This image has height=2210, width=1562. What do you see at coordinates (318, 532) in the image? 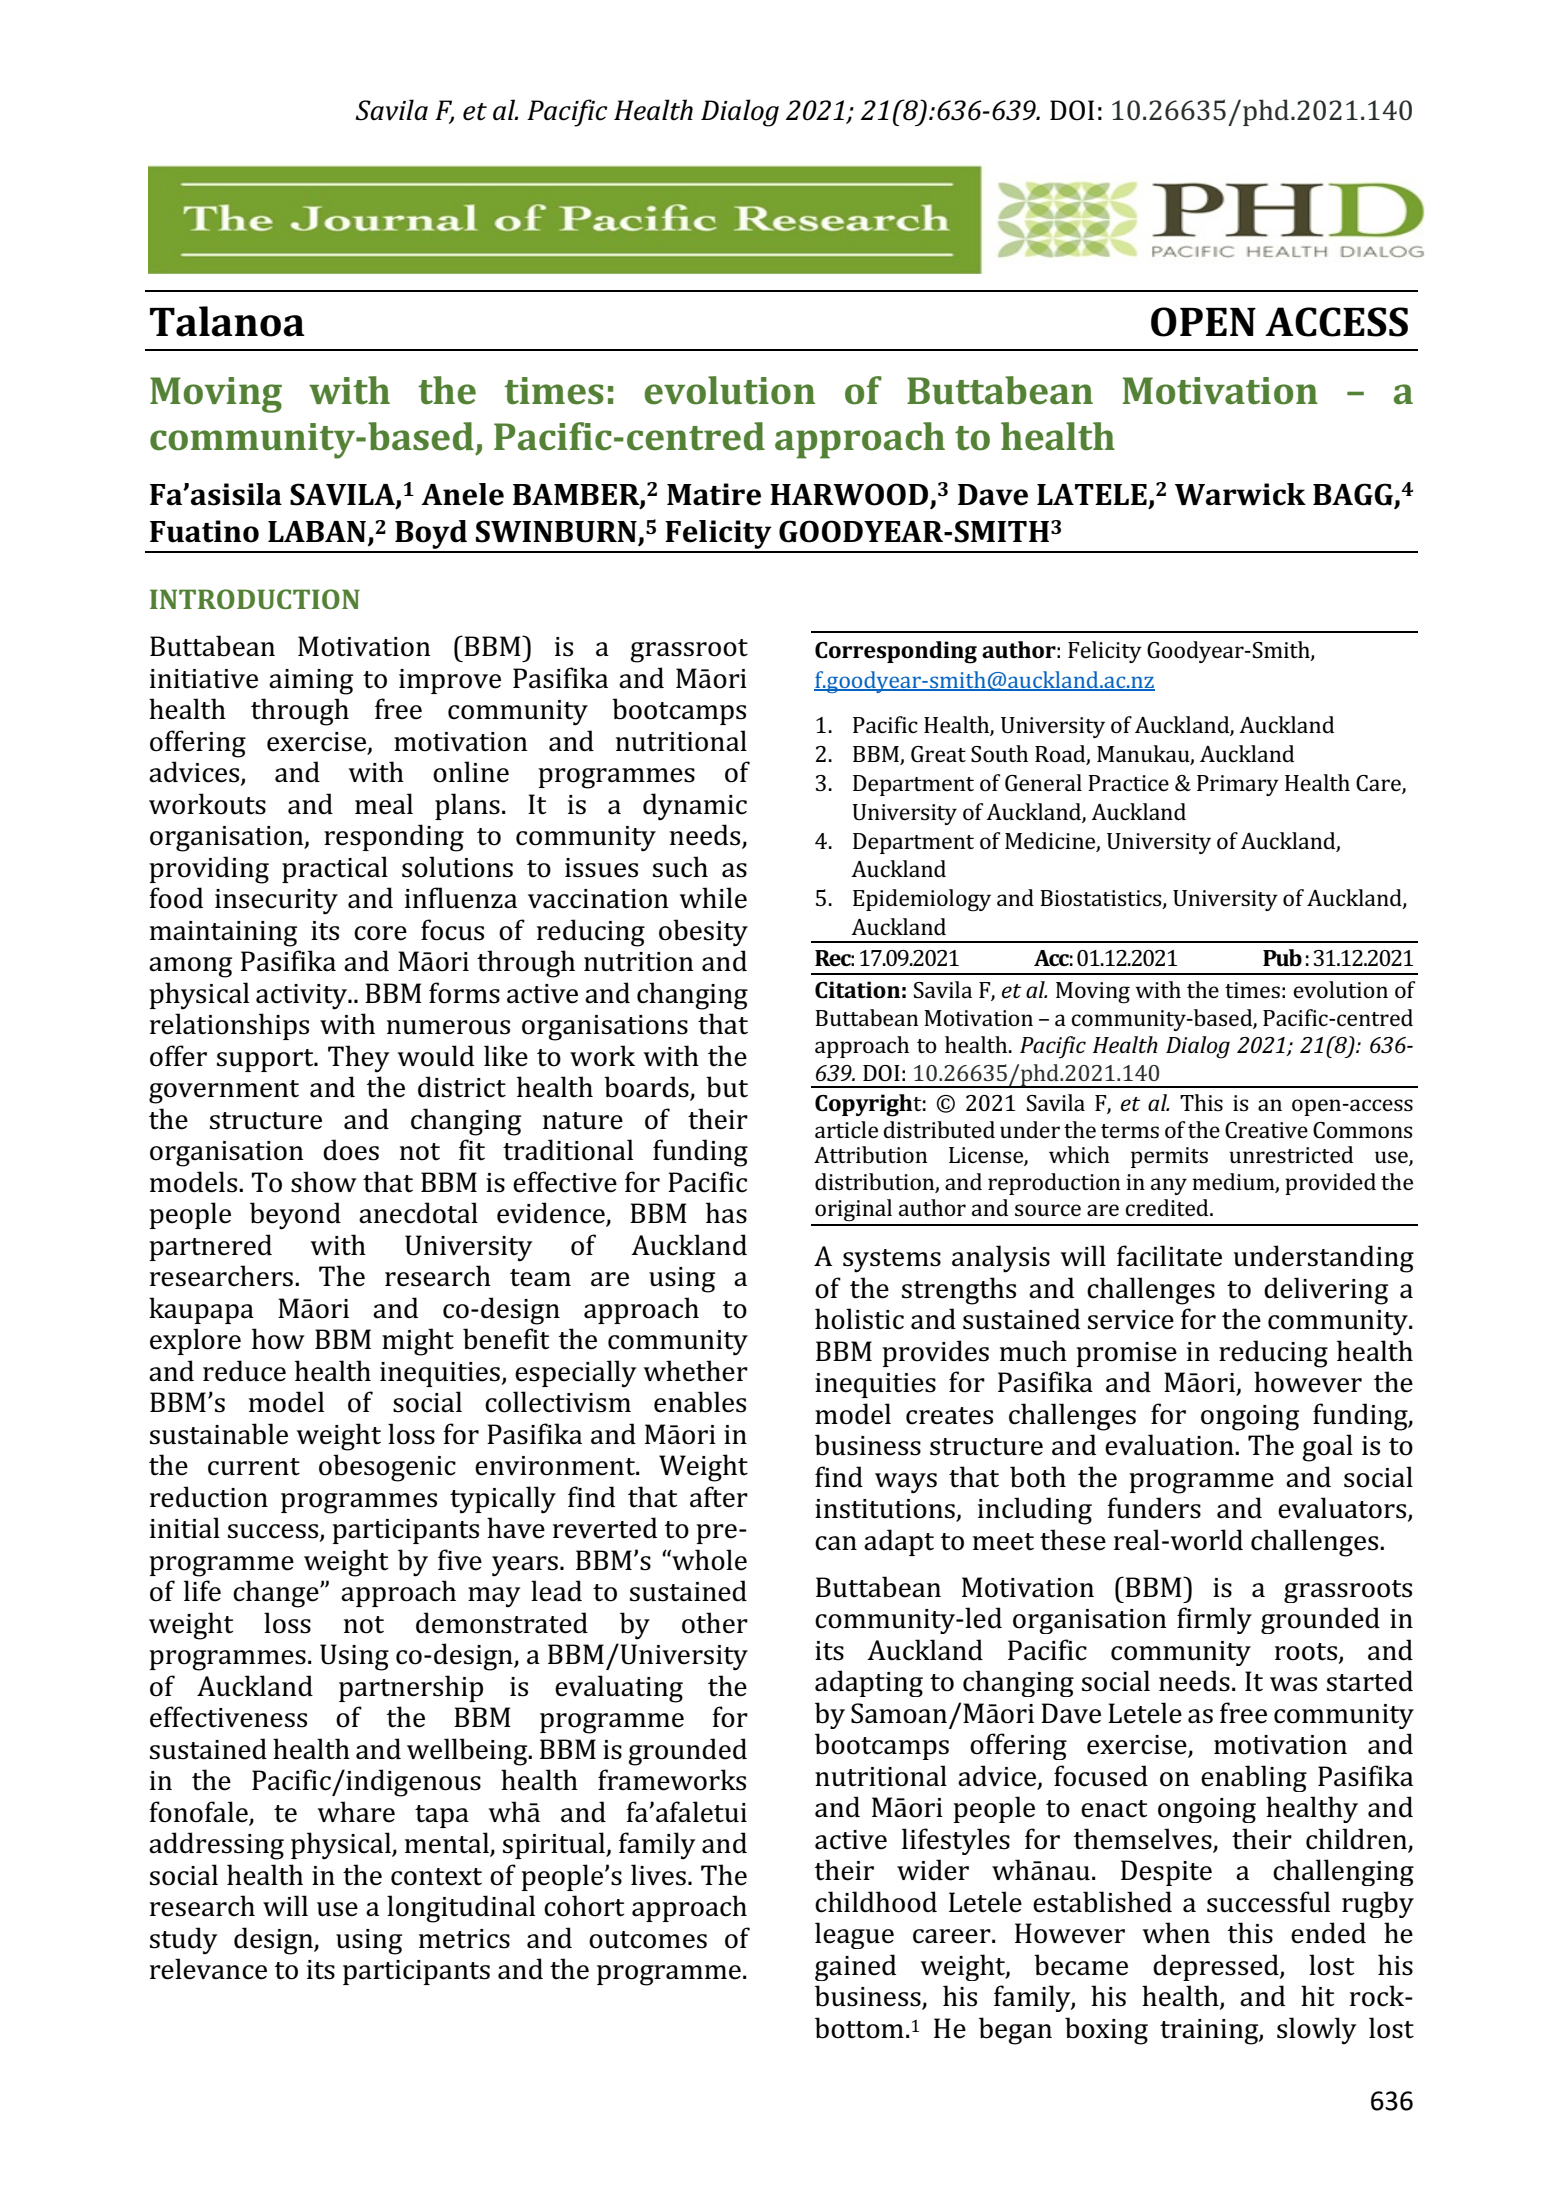
I see `LABAN` at bounding box center [318, 532].
